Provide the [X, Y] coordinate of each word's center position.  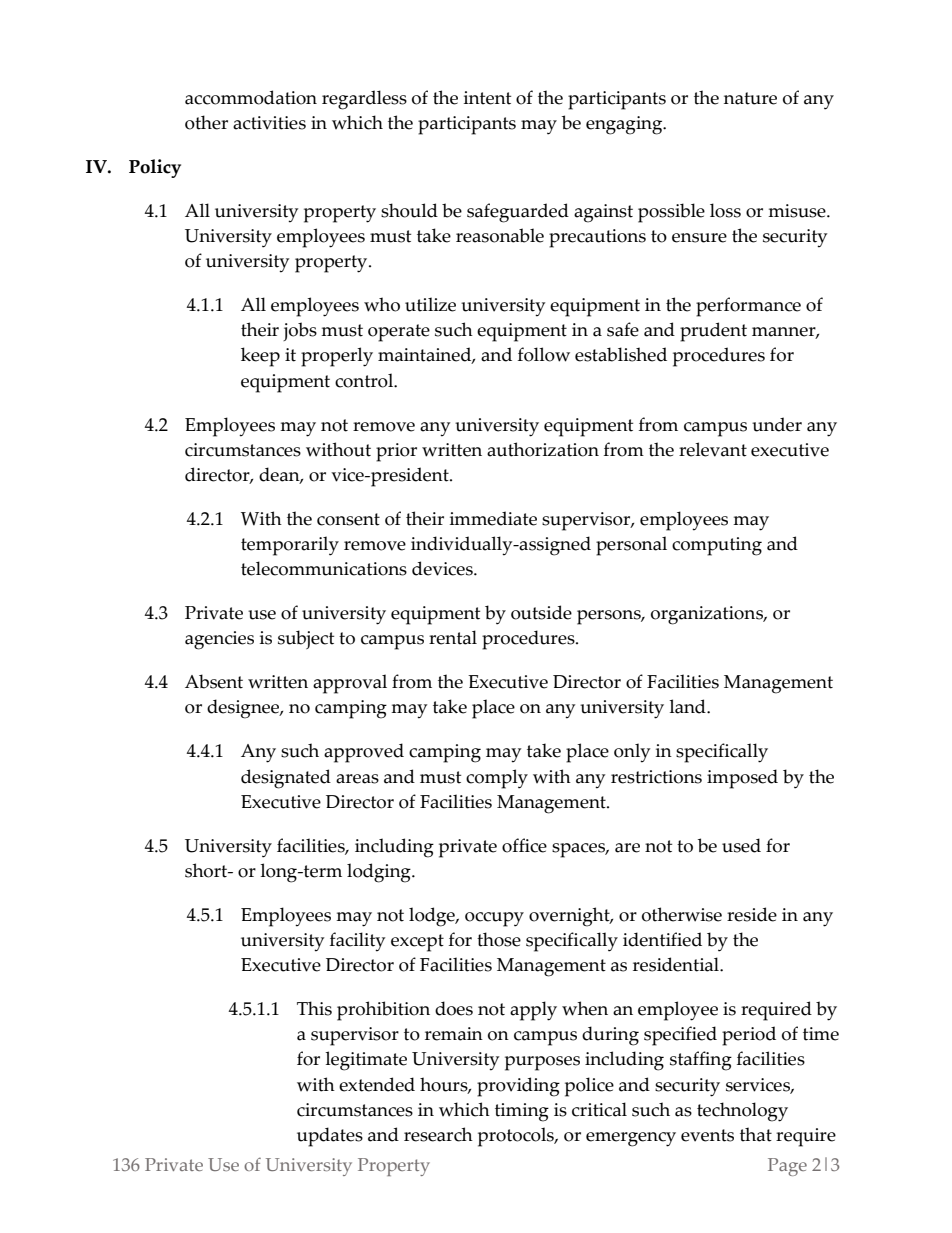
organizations [708, 615]
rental [453, 637]
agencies [219, 640]
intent [487, 98]
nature [750, 98]
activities [269, 123]
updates [330, 1137]
